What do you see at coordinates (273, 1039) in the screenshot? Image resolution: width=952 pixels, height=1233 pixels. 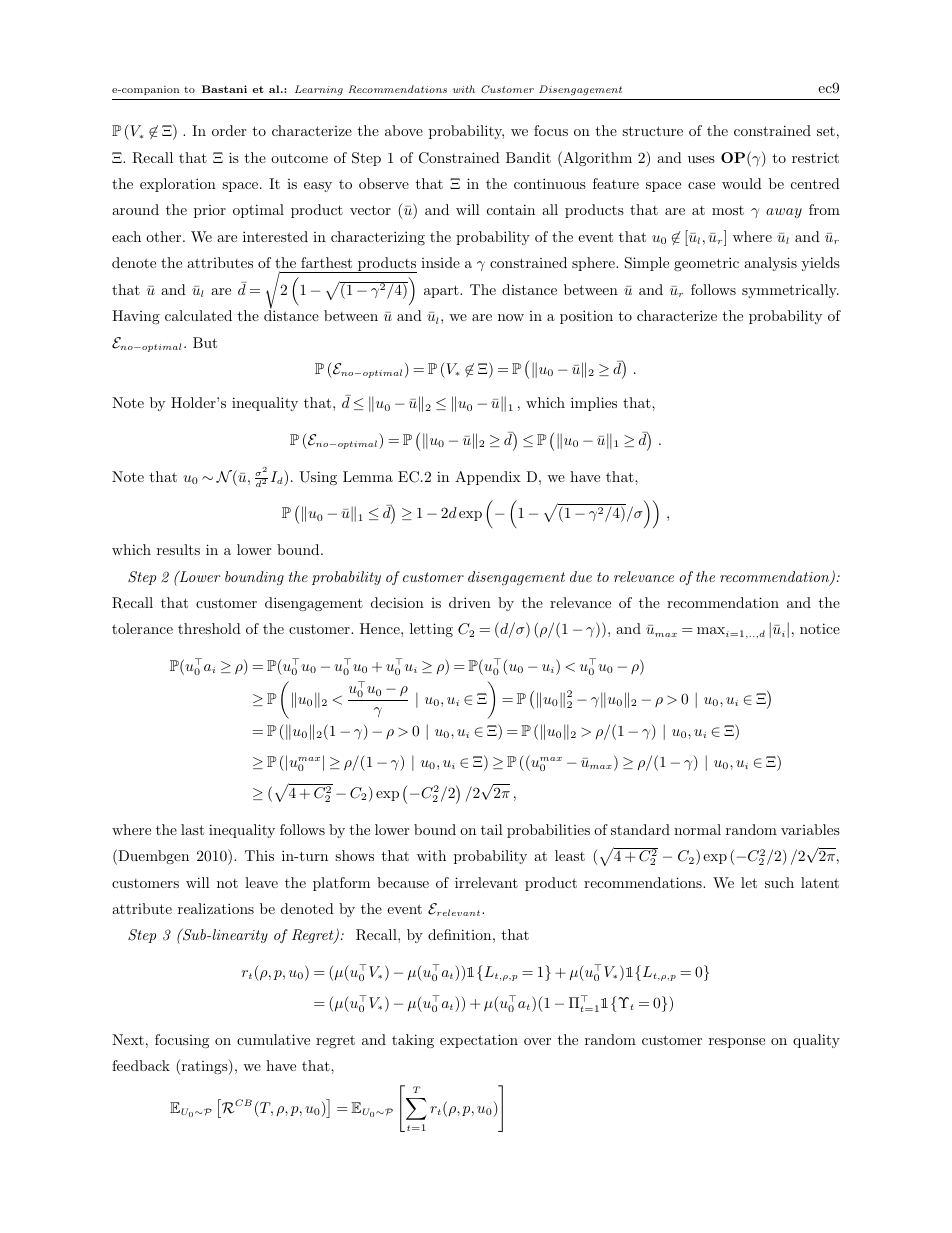 I see `cumulative` at bounding box center [273, 1039].
